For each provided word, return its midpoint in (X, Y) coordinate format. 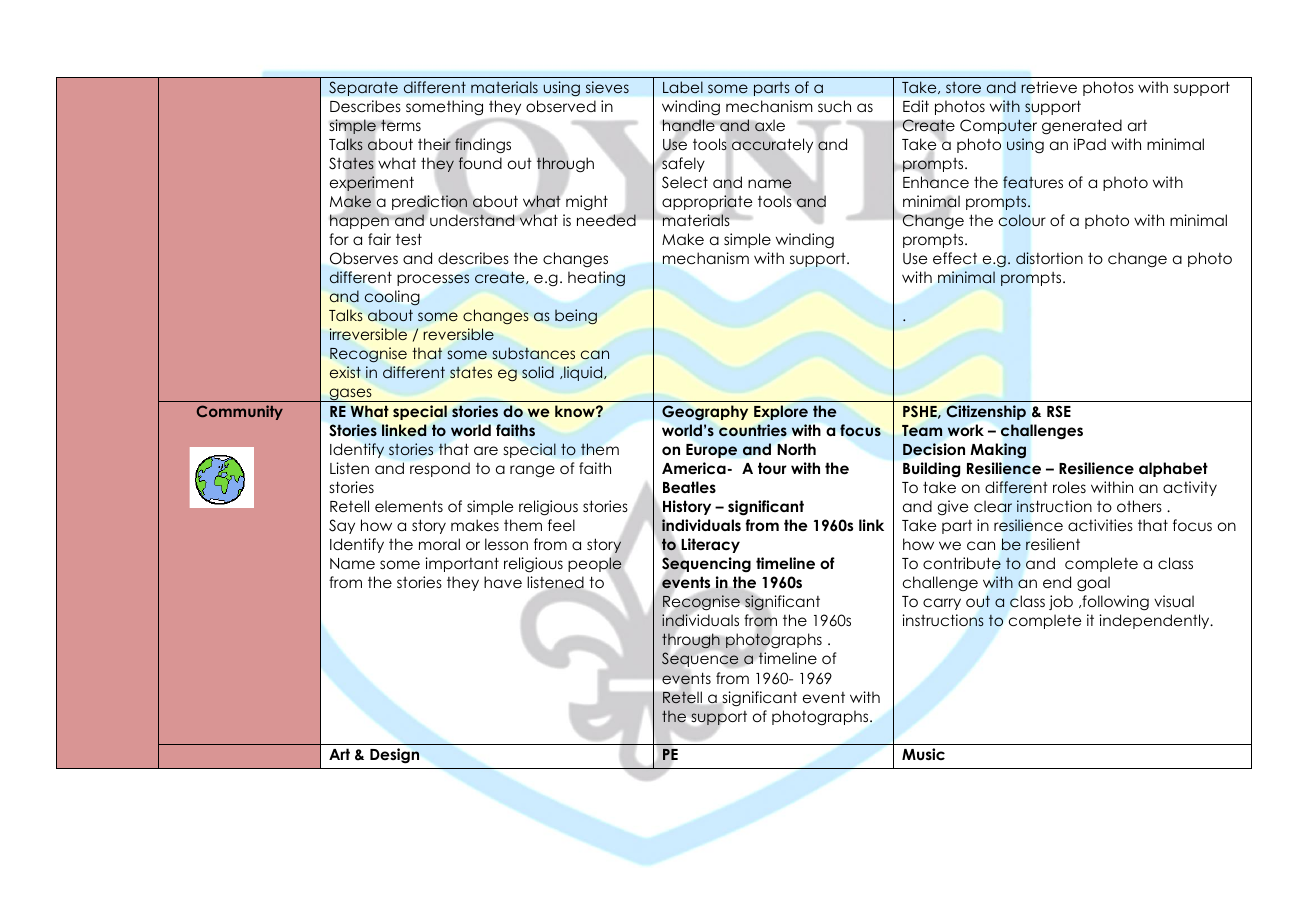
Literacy (710, 545)
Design (394, 756)
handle (689, 126)
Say (342, 526)
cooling (392, 297)
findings (482, 146)
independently (1155, 621)
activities (1100, 525)
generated (1082, 127)
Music (923, 754)
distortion (1049, 258)
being (576, 316)
